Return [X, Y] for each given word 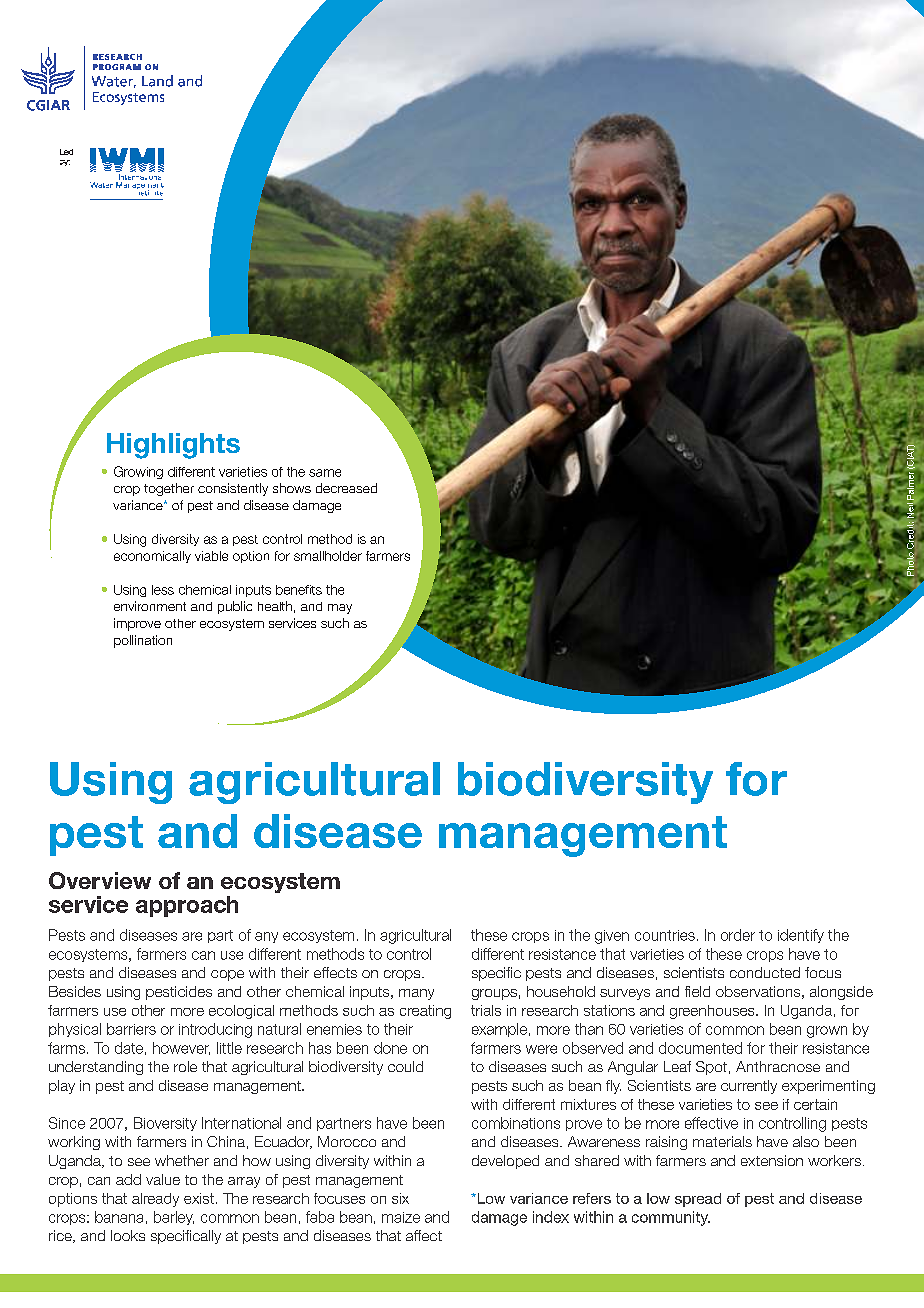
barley [174, 1218]
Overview [100, 880]
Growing [138, 472]
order [738, 935]
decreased [346, 488]
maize [401, 1217]
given [612, 937]
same [325, 473]
